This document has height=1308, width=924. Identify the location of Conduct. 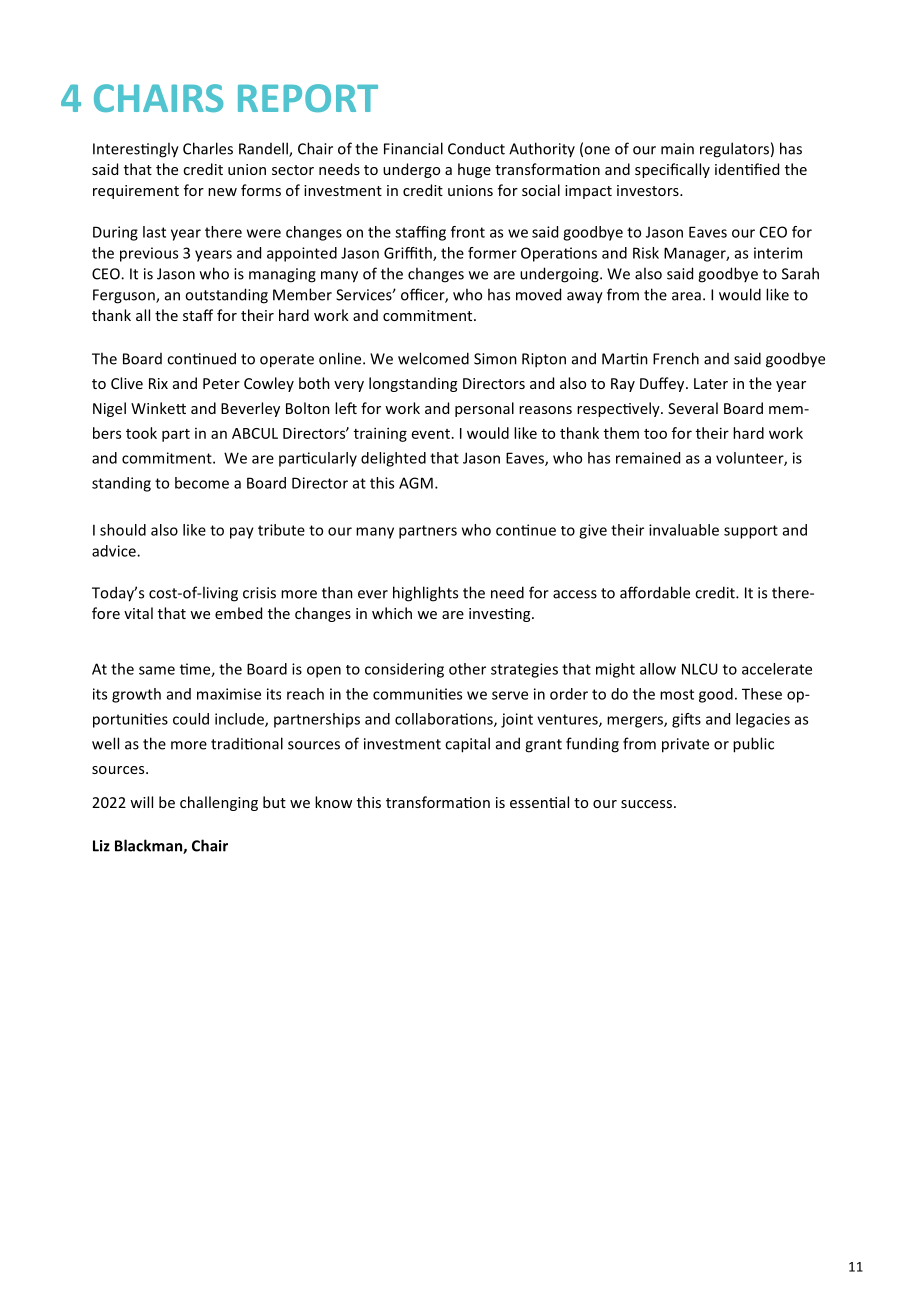
(476, 148).
